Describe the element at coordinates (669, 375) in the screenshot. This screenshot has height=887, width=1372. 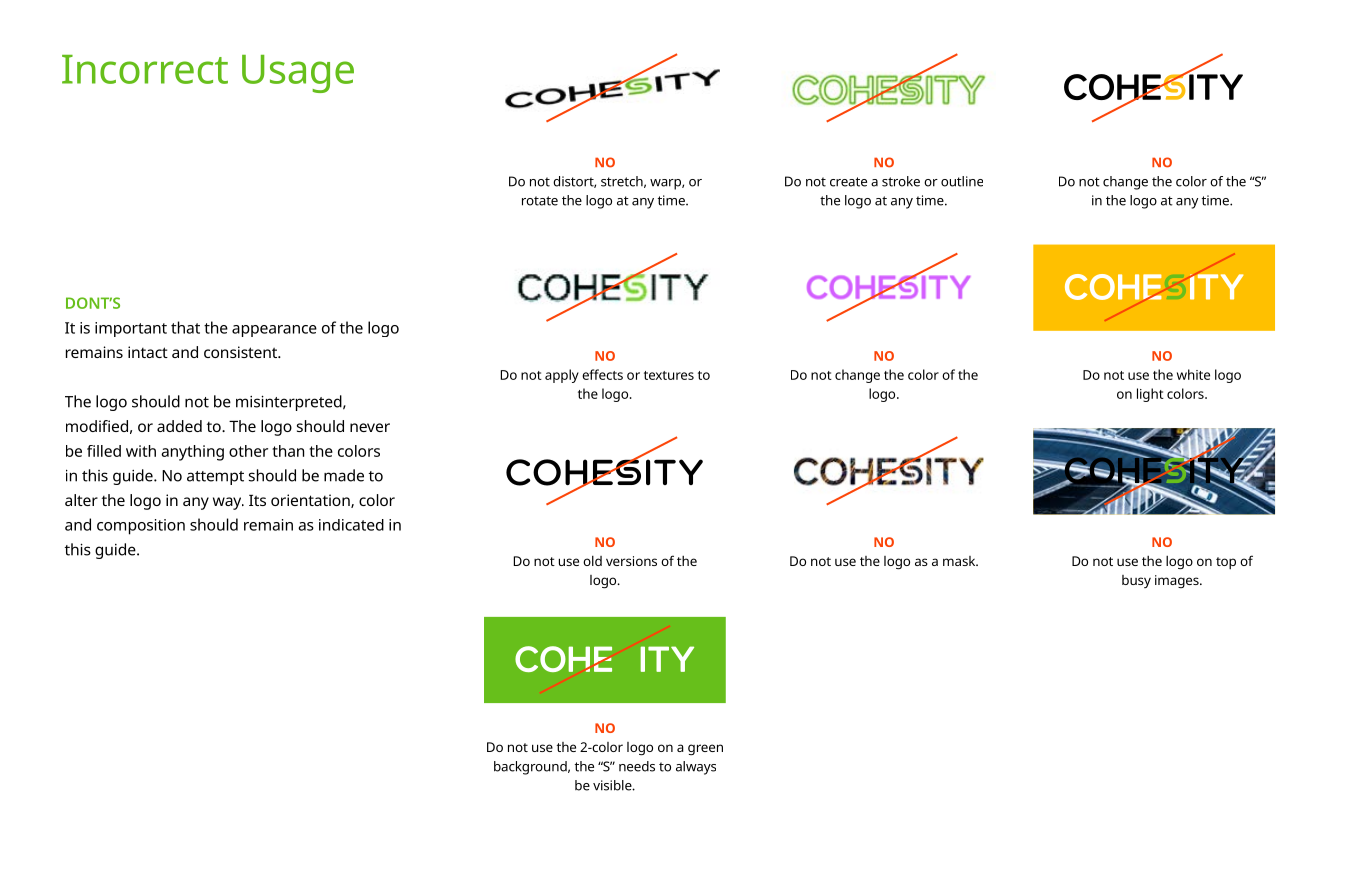
I see `textures` at that location.
